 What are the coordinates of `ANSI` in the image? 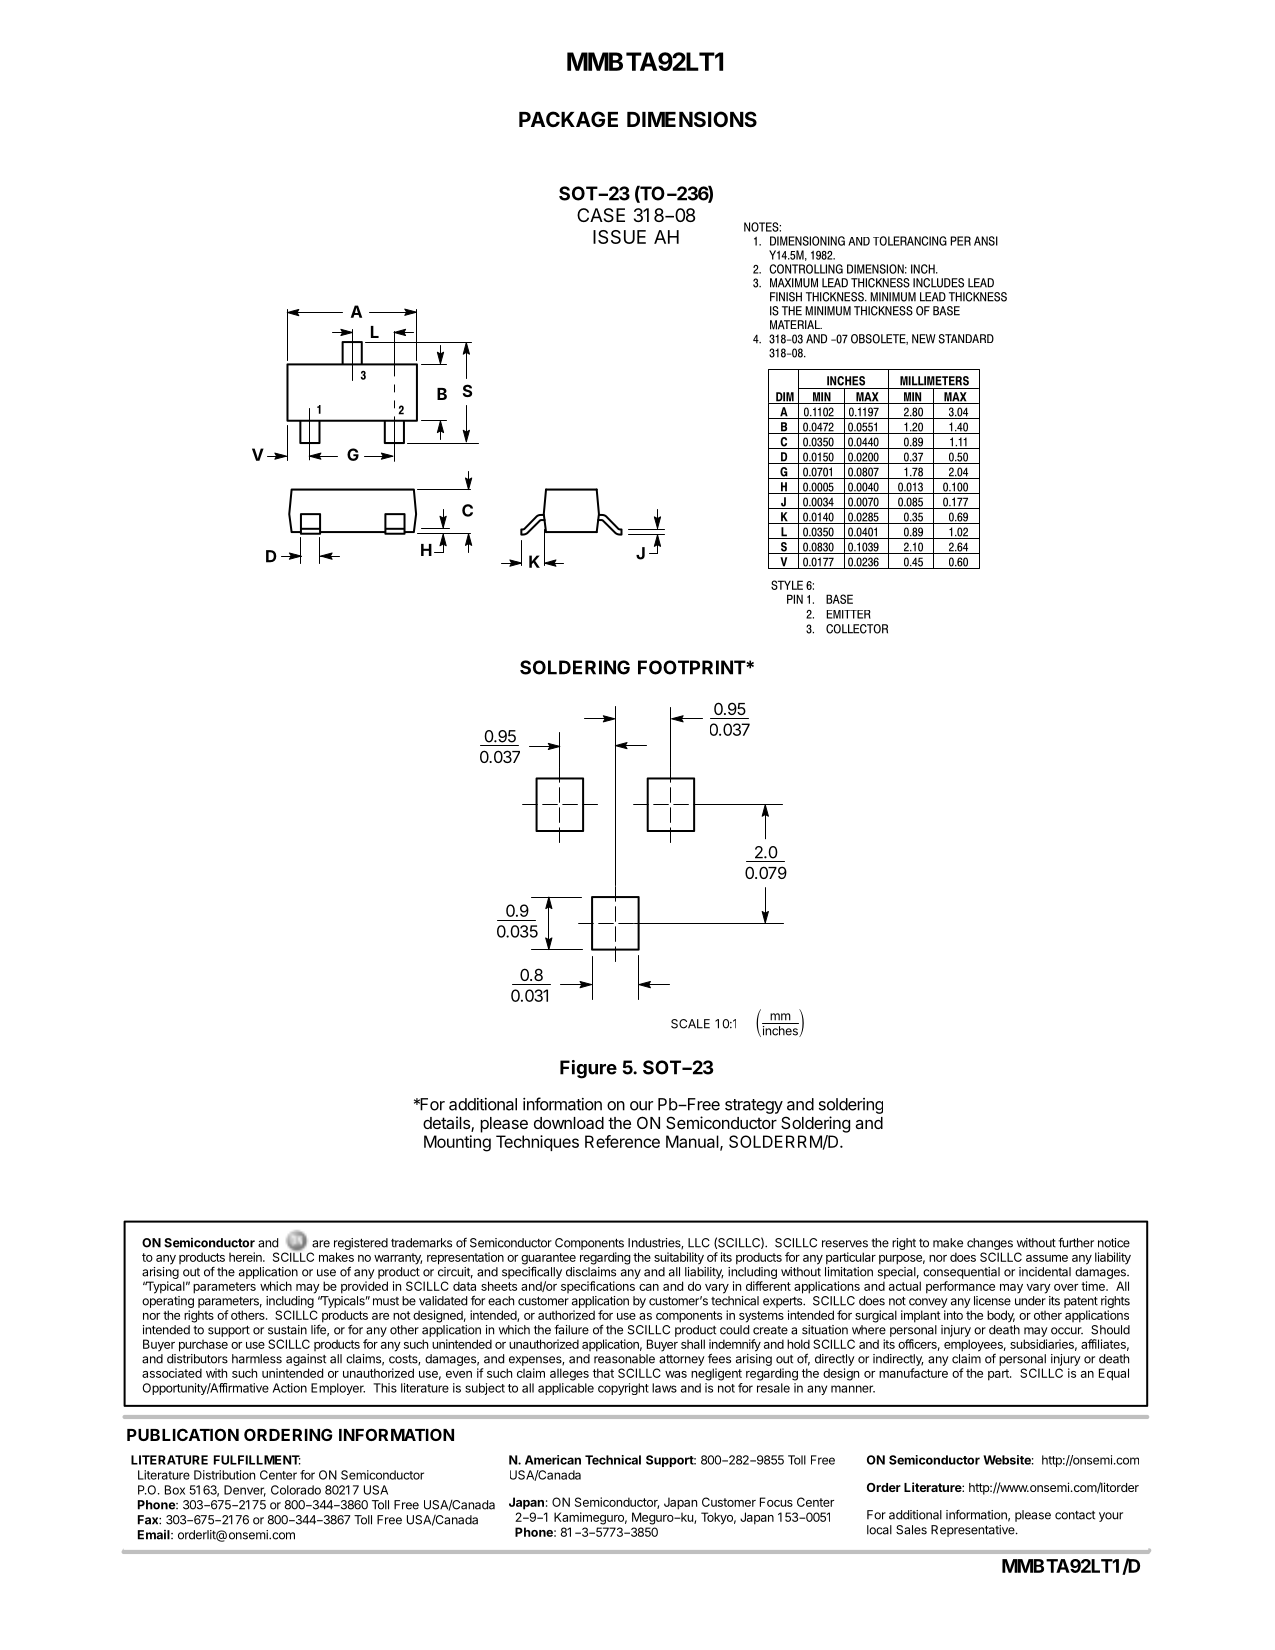 It's located at (986, 241).
